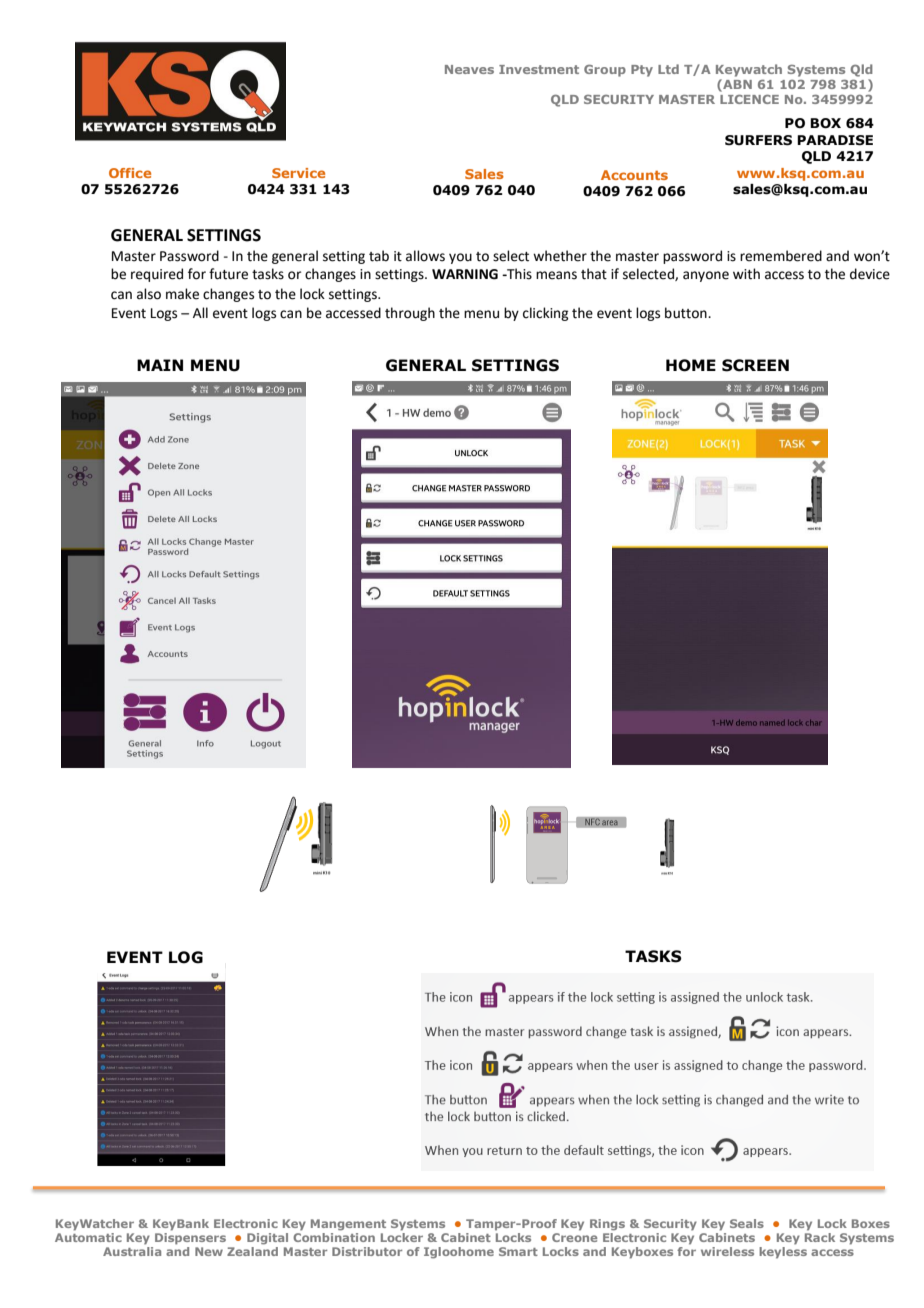 Image resolution: width=924 pixels, height=1308 pixels. What do you see at coordinates (130, 173) in the screenshot?
I see `Office` at bounding box center [130, 173].
